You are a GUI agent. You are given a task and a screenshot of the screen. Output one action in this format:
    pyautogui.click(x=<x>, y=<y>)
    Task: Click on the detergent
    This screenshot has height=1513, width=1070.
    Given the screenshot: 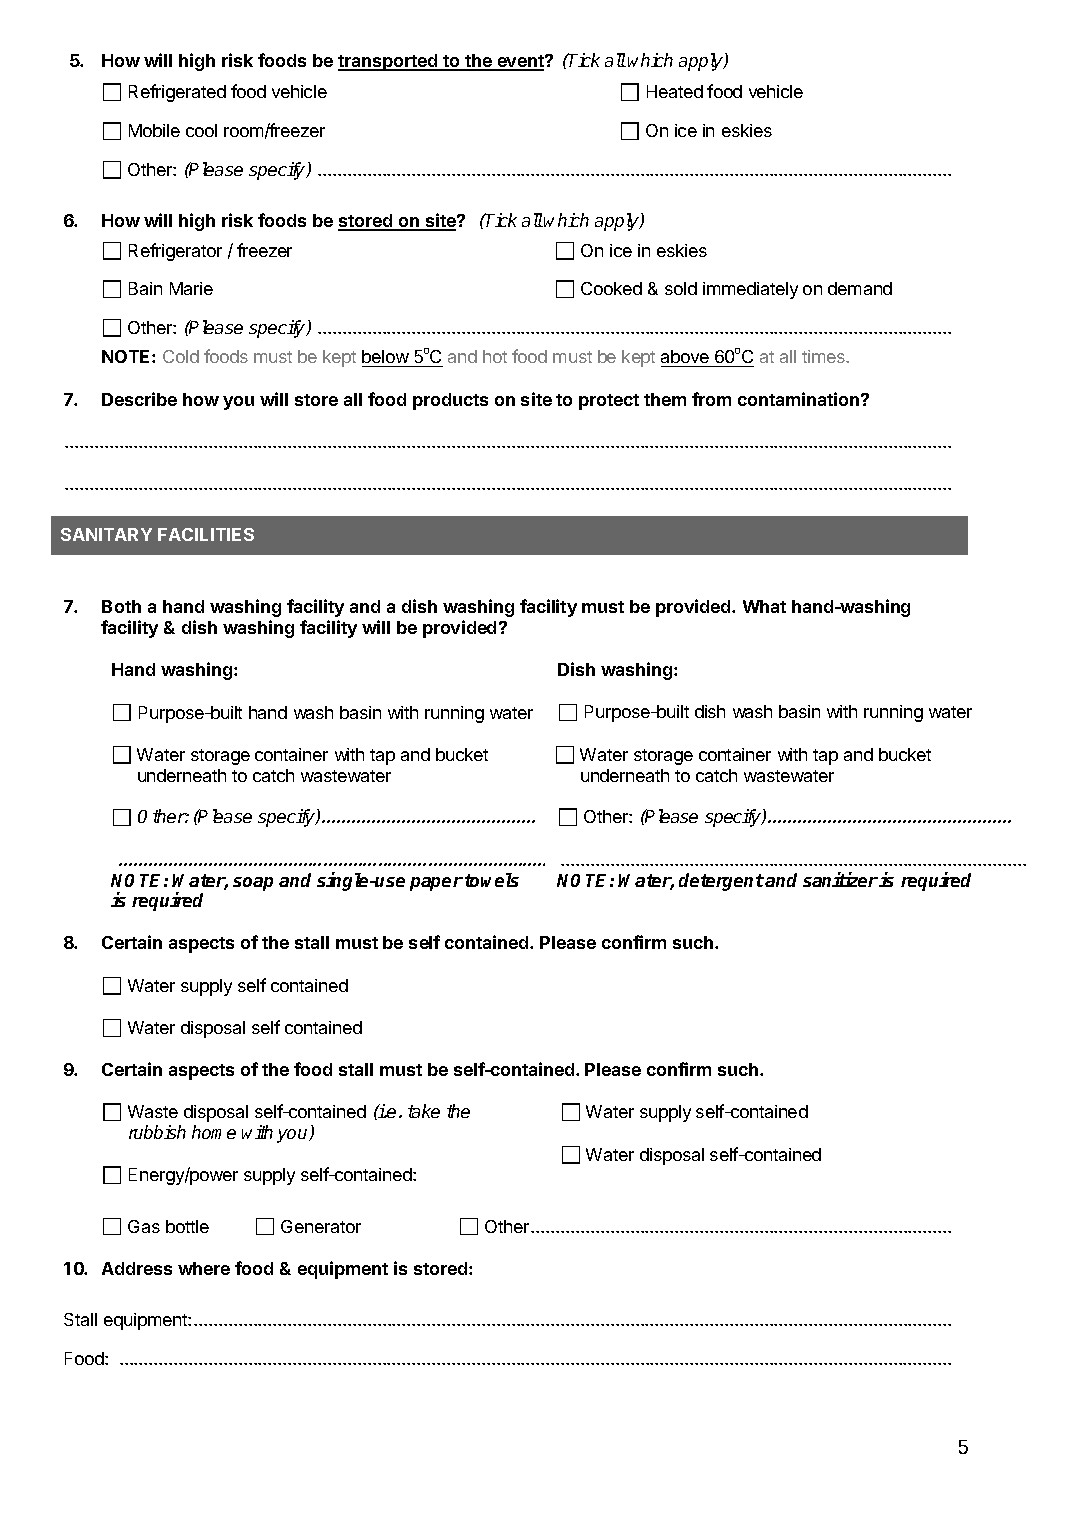 What is the action you would take?
    pyautogui.click(x=721, y=882)
